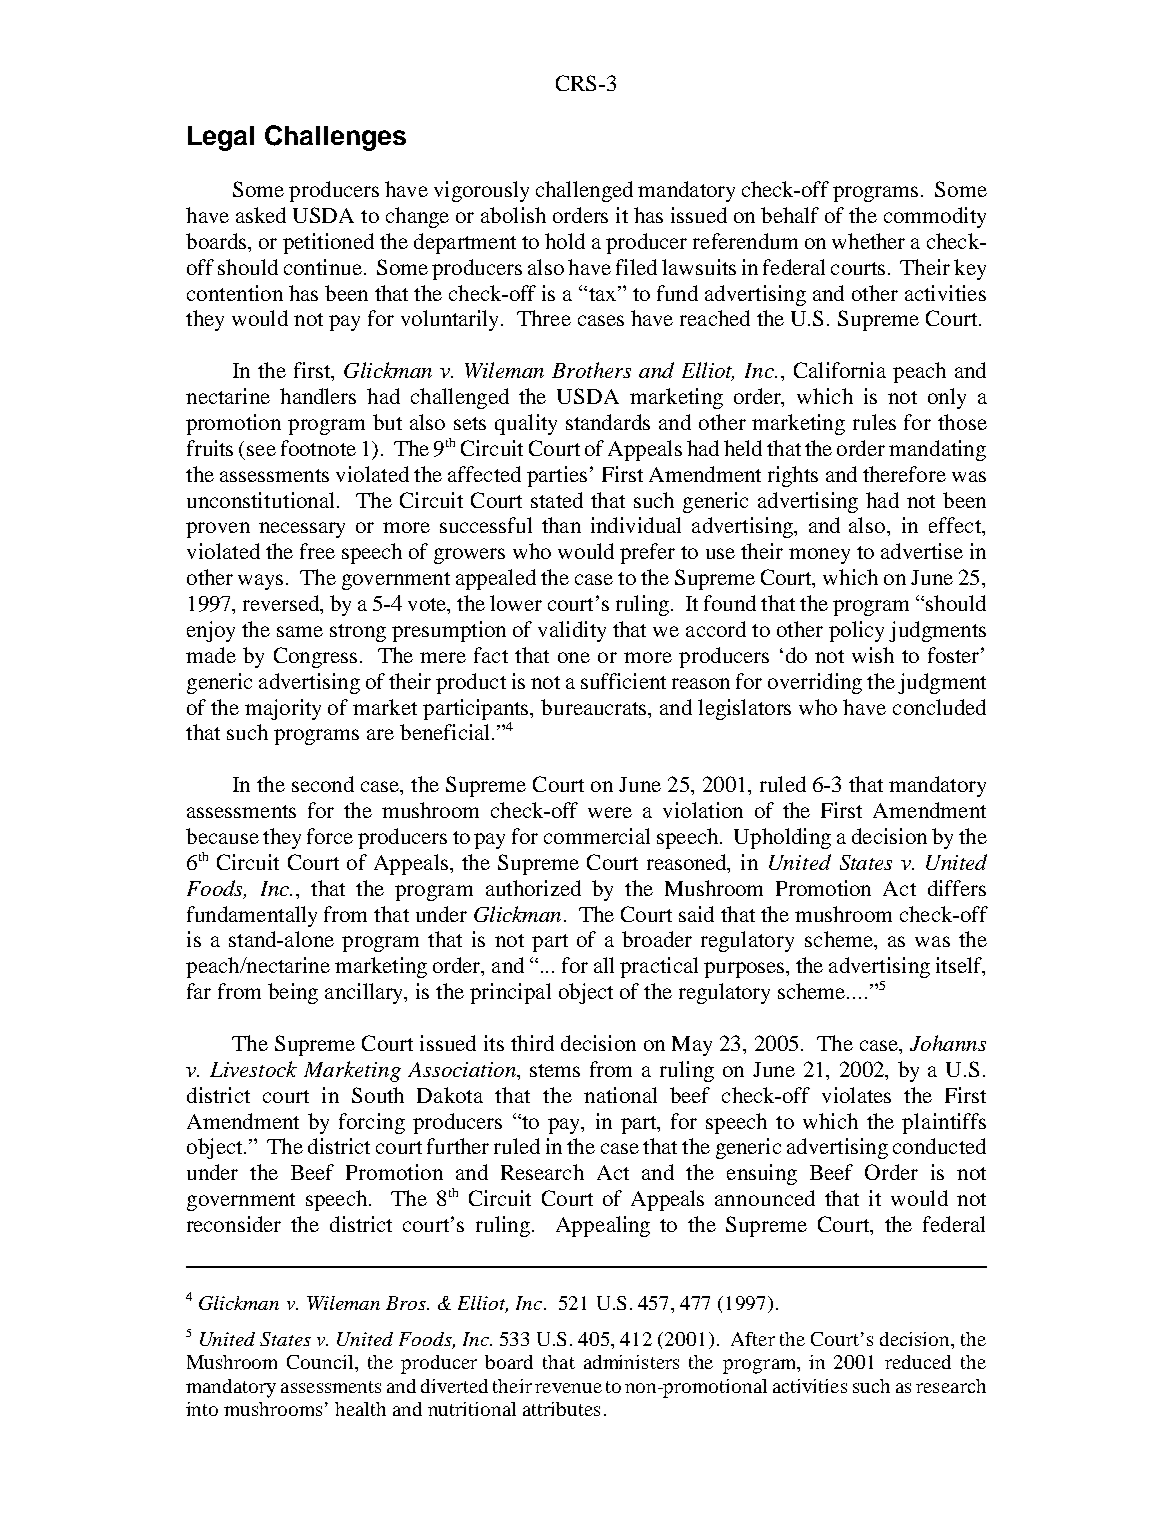  I want to click on were, so click(610, 812).
